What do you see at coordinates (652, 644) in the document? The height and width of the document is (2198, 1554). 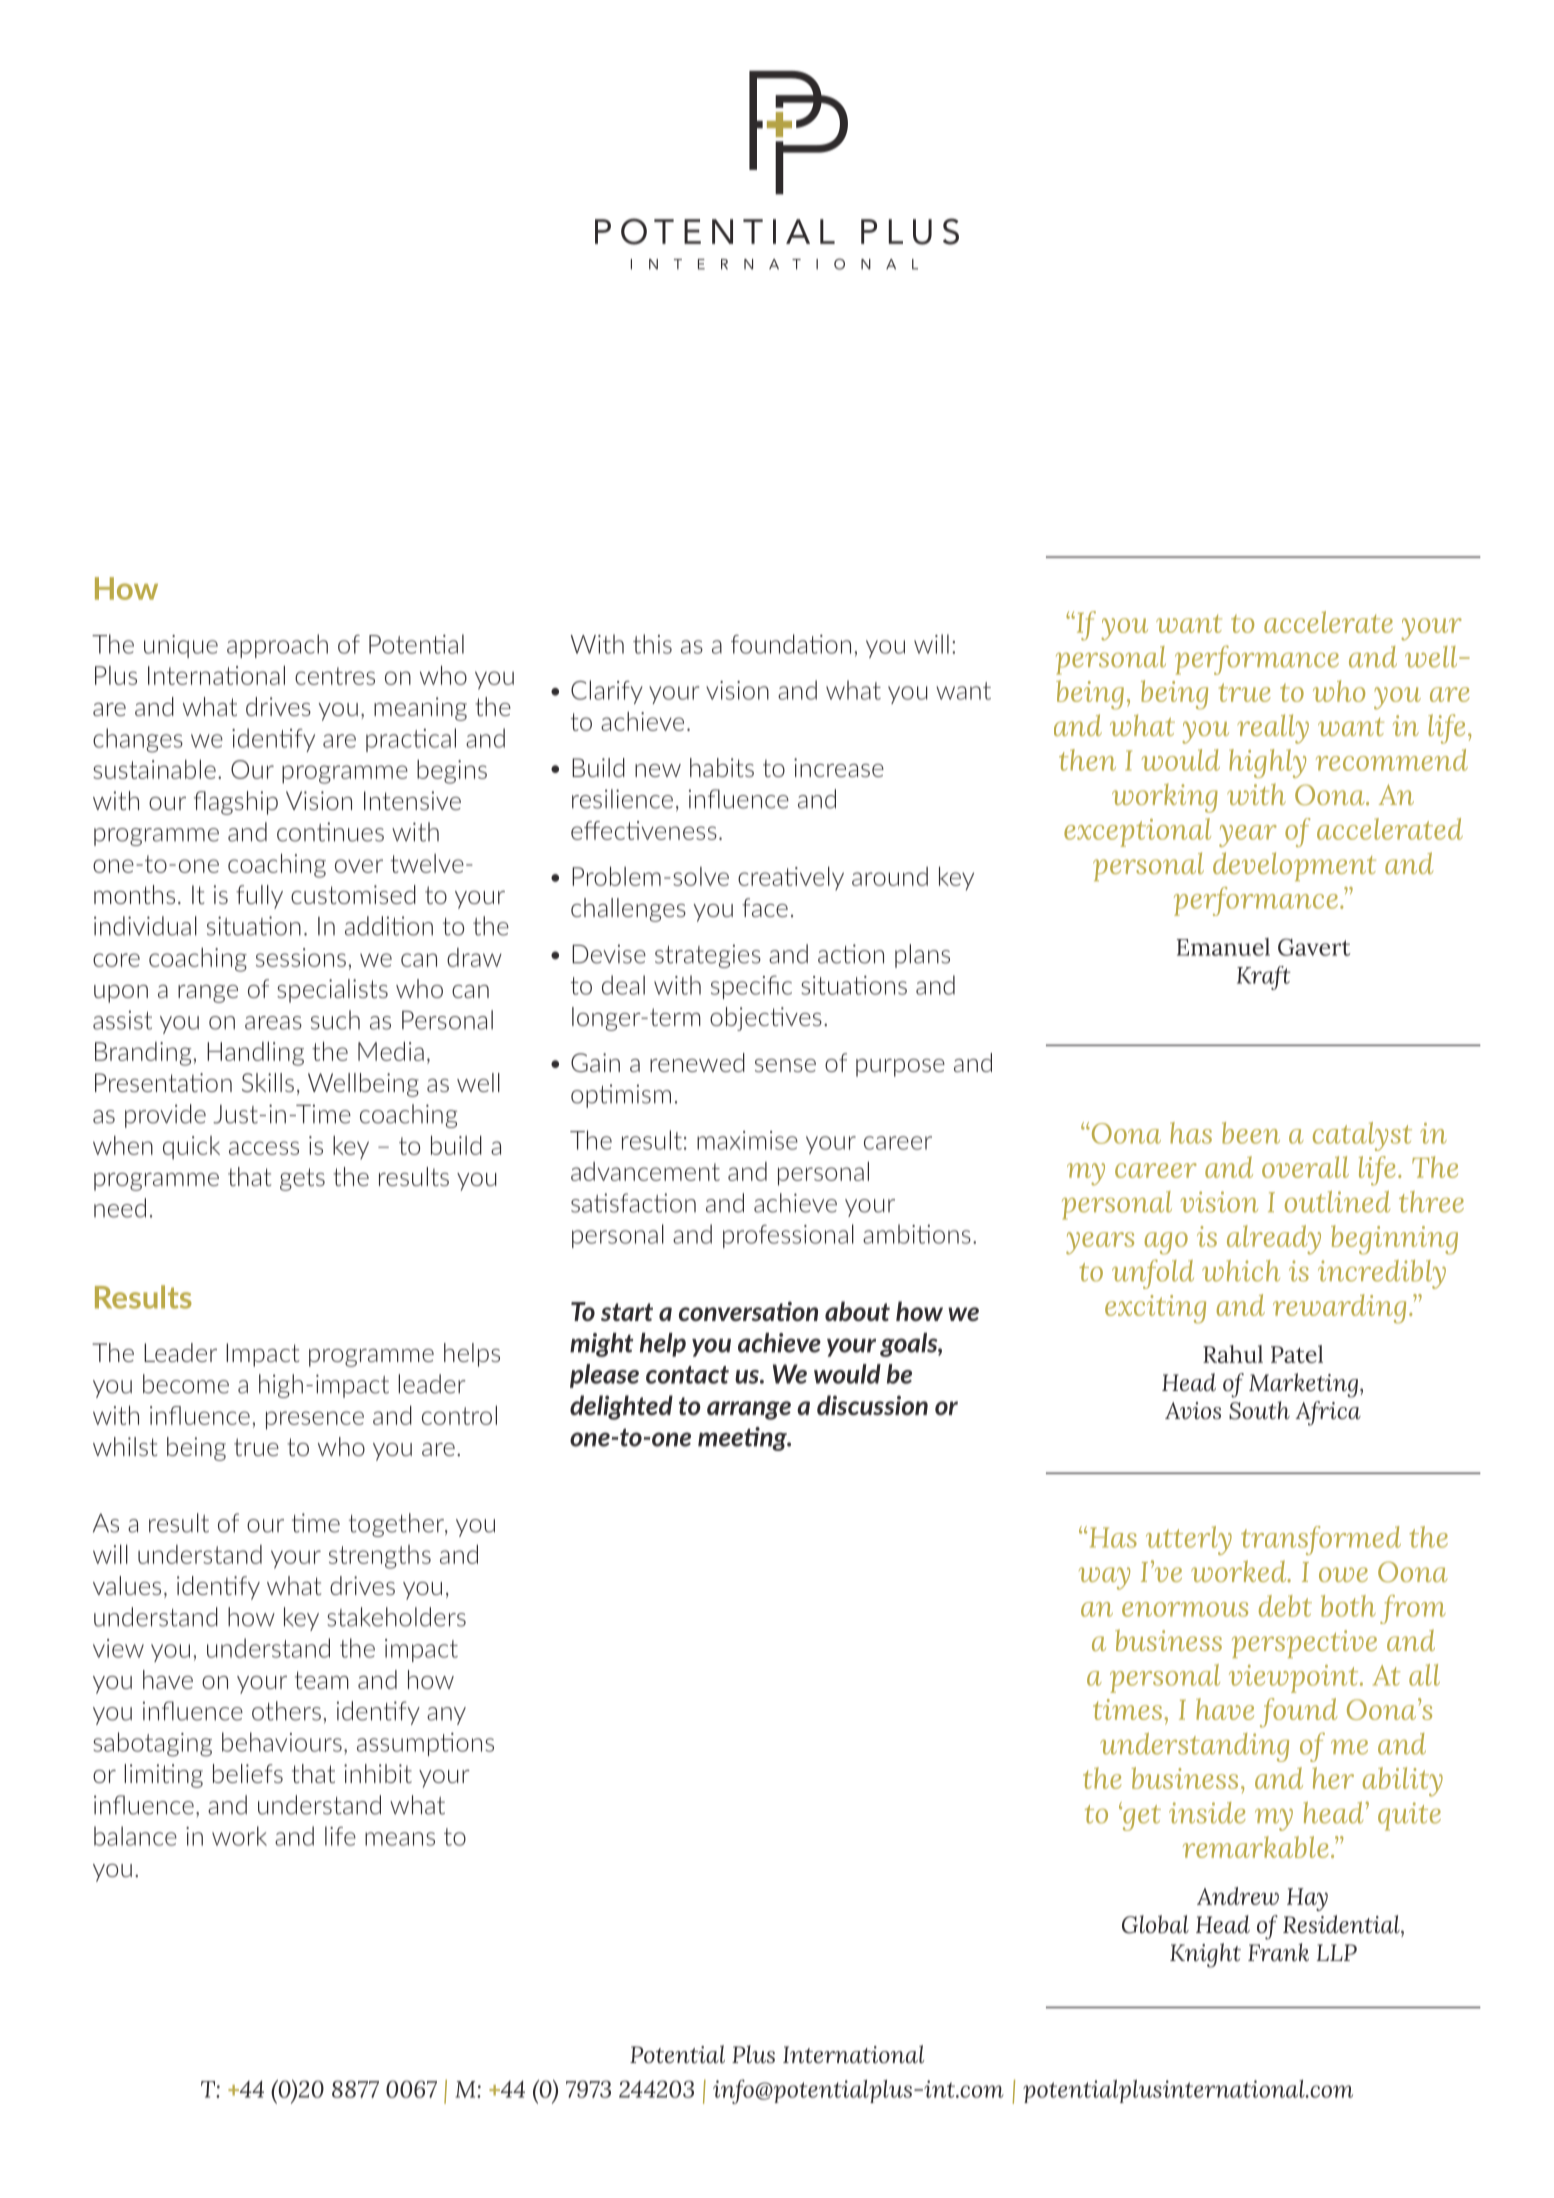 I see `this` at bounding box center [652, 644].
